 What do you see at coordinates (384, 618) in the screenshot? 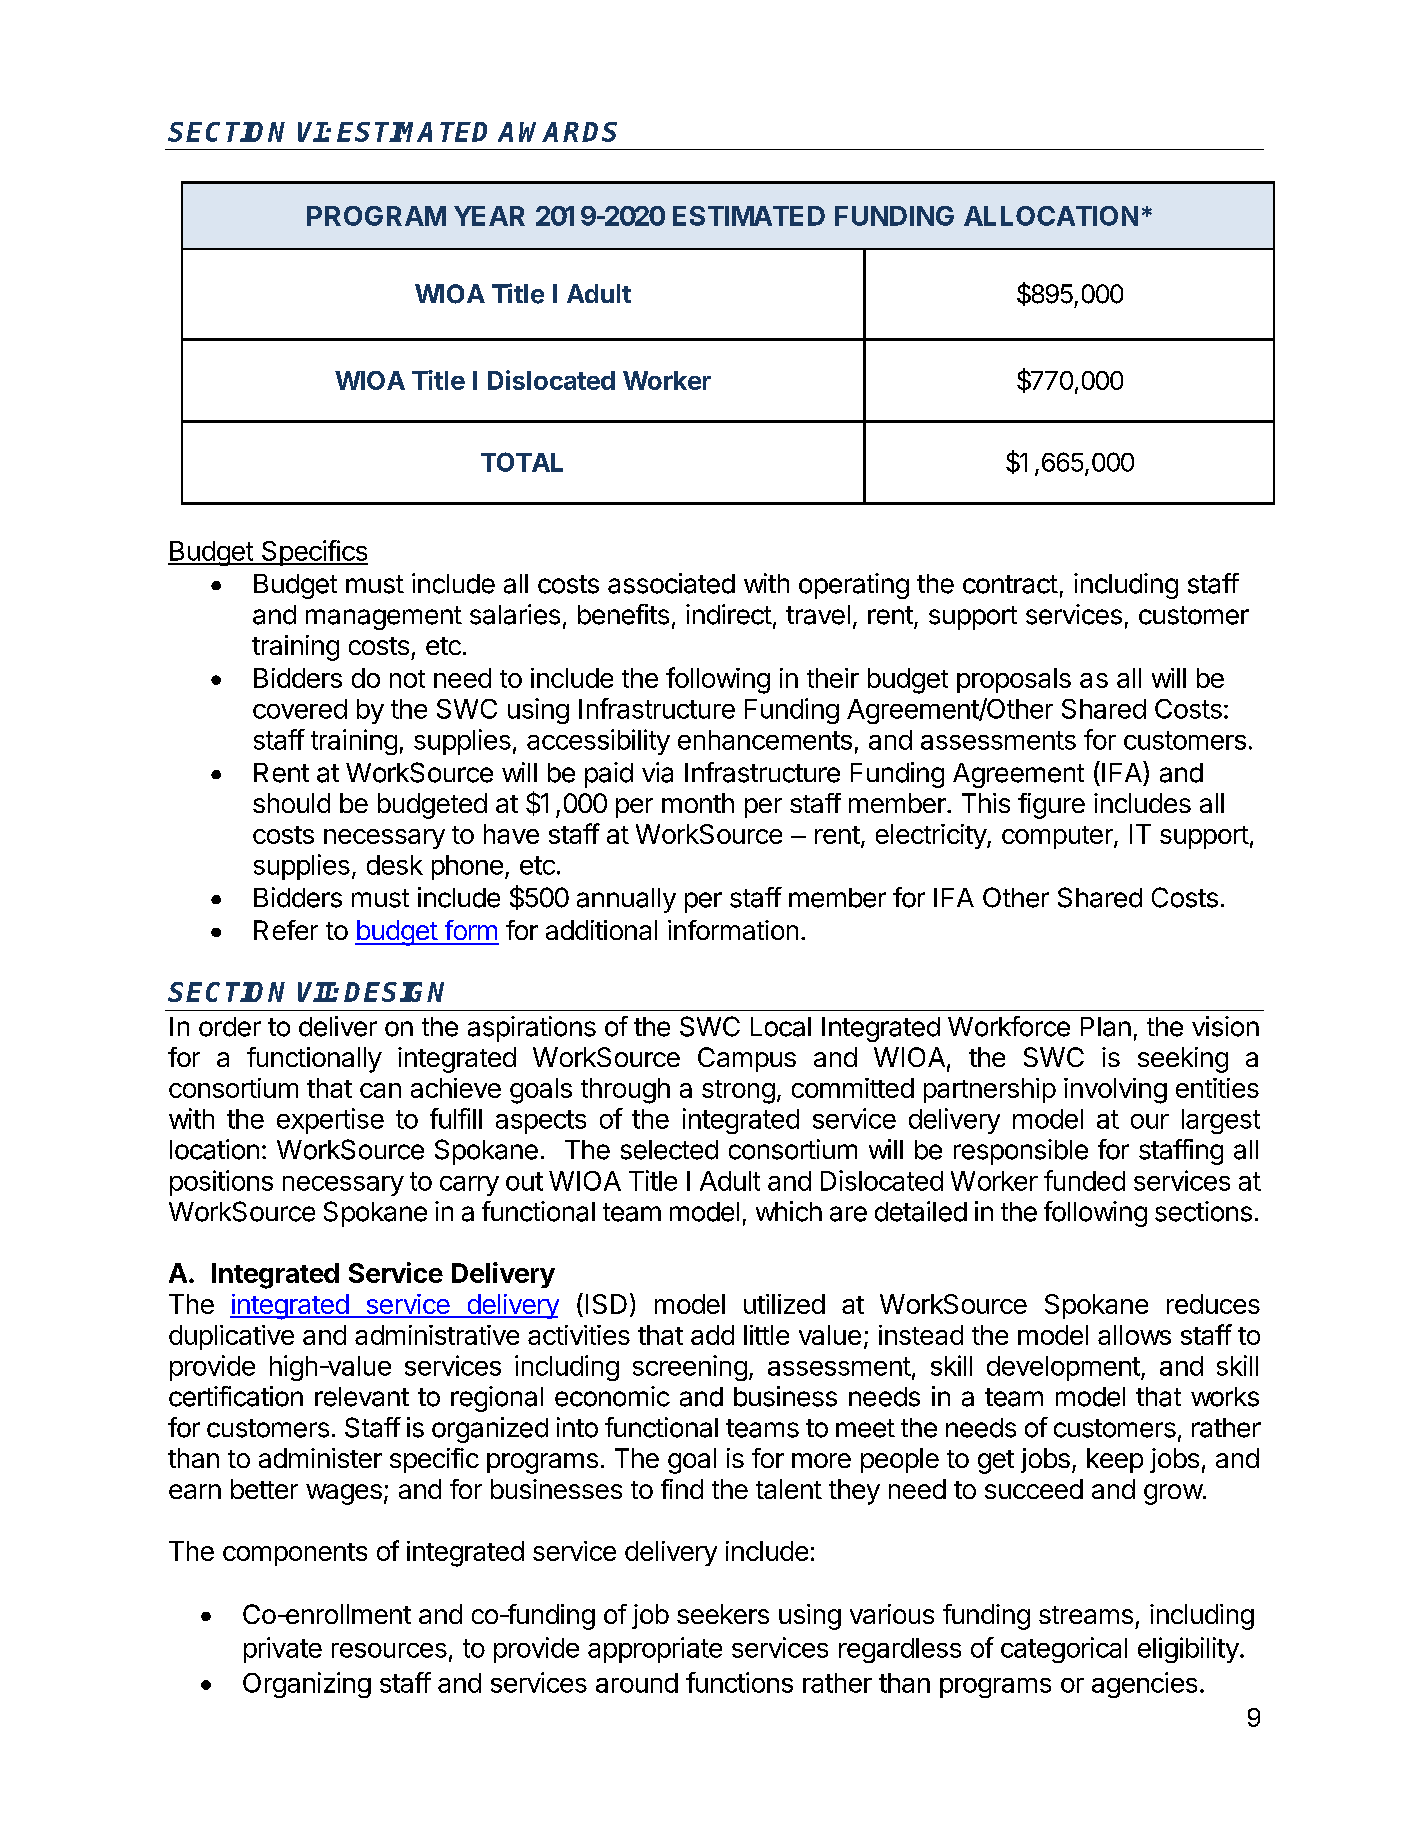
I see `management` at bounding box center [384, 618].
